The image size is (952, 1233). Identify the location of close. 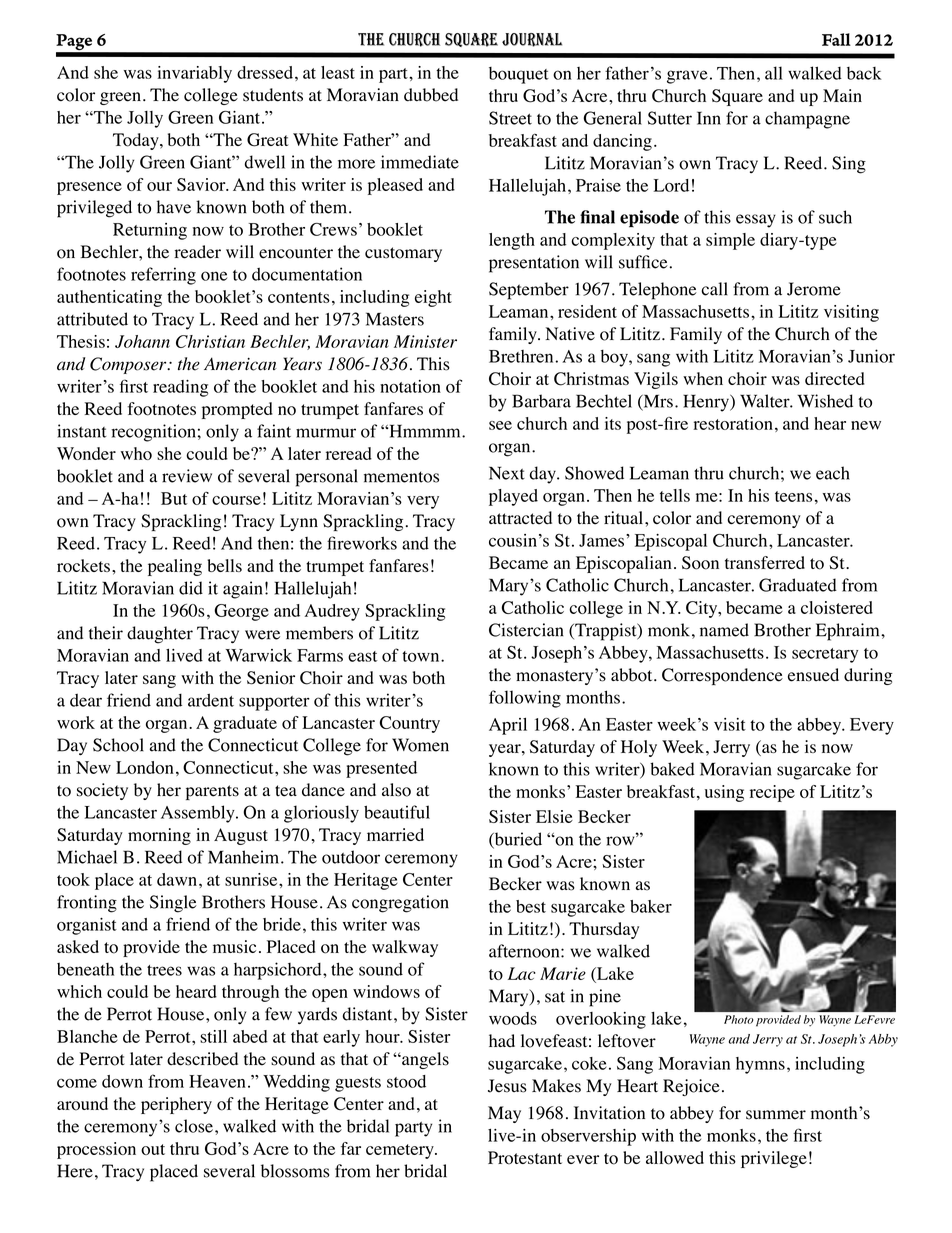
(194, 1126).
